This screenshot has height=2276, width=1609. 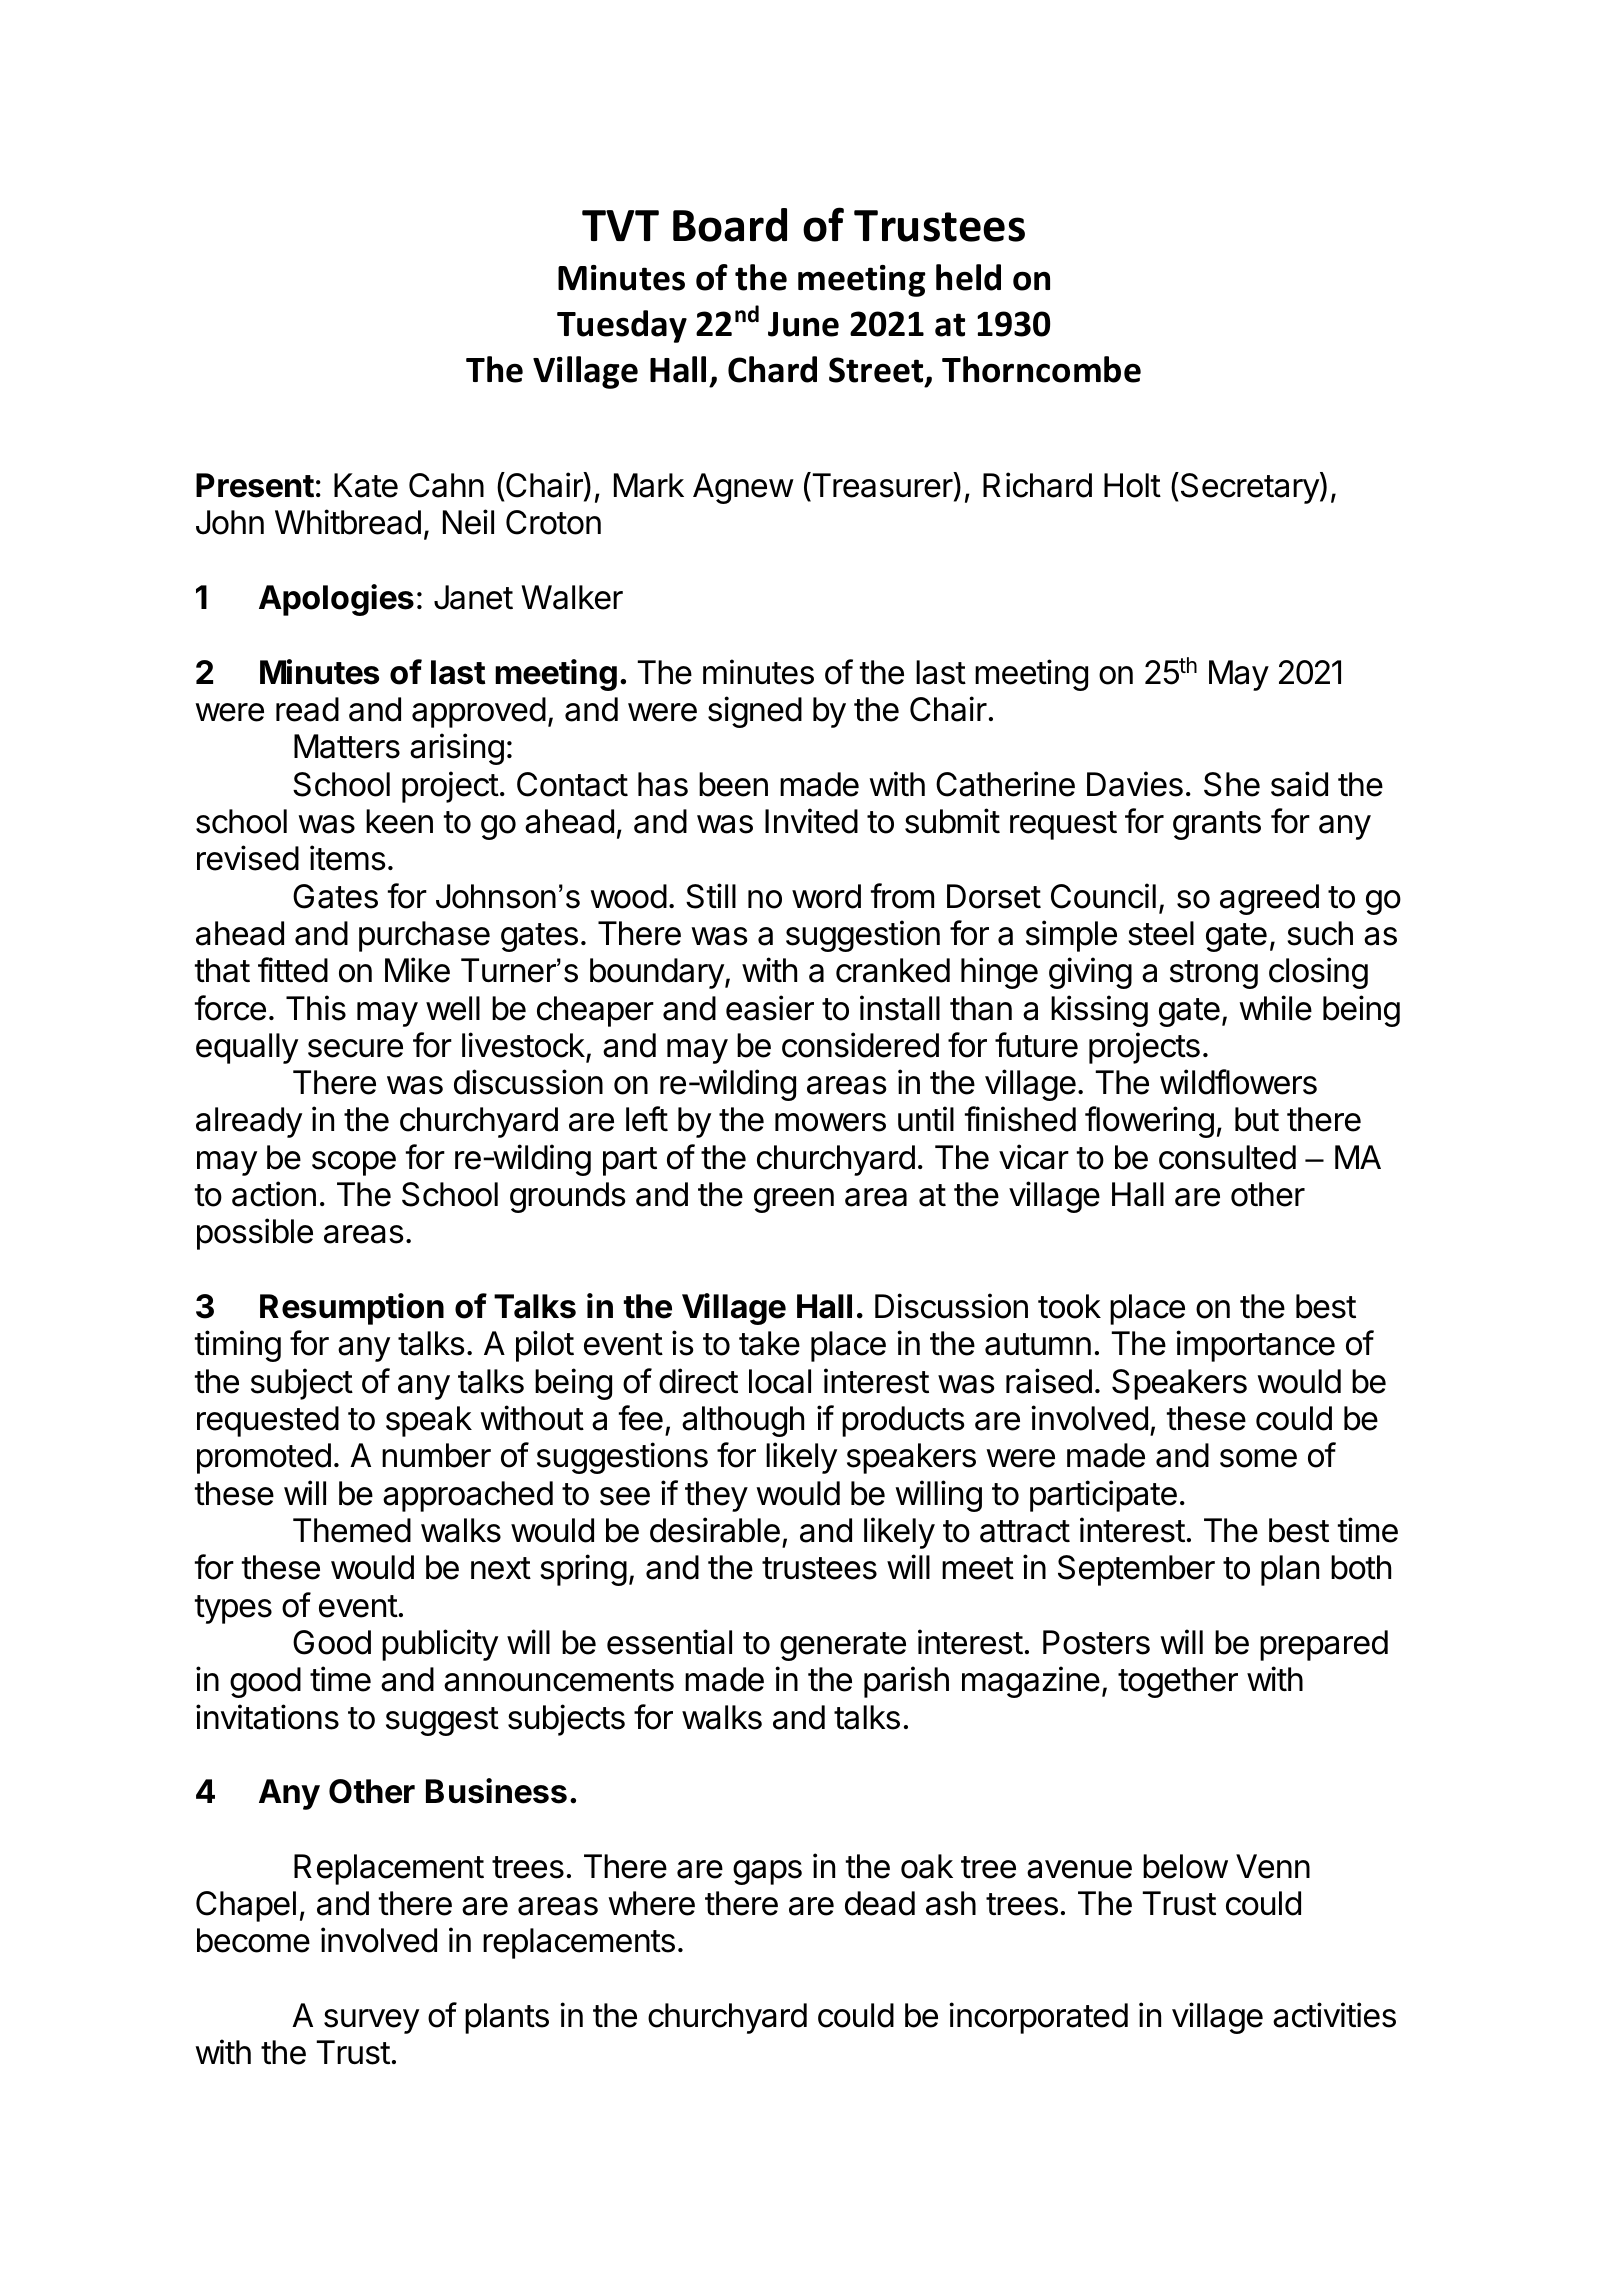 What do you see at coordinates (1257, 1119) in the screenshot?
I see `but` at bounding box center [1257, 1119].
